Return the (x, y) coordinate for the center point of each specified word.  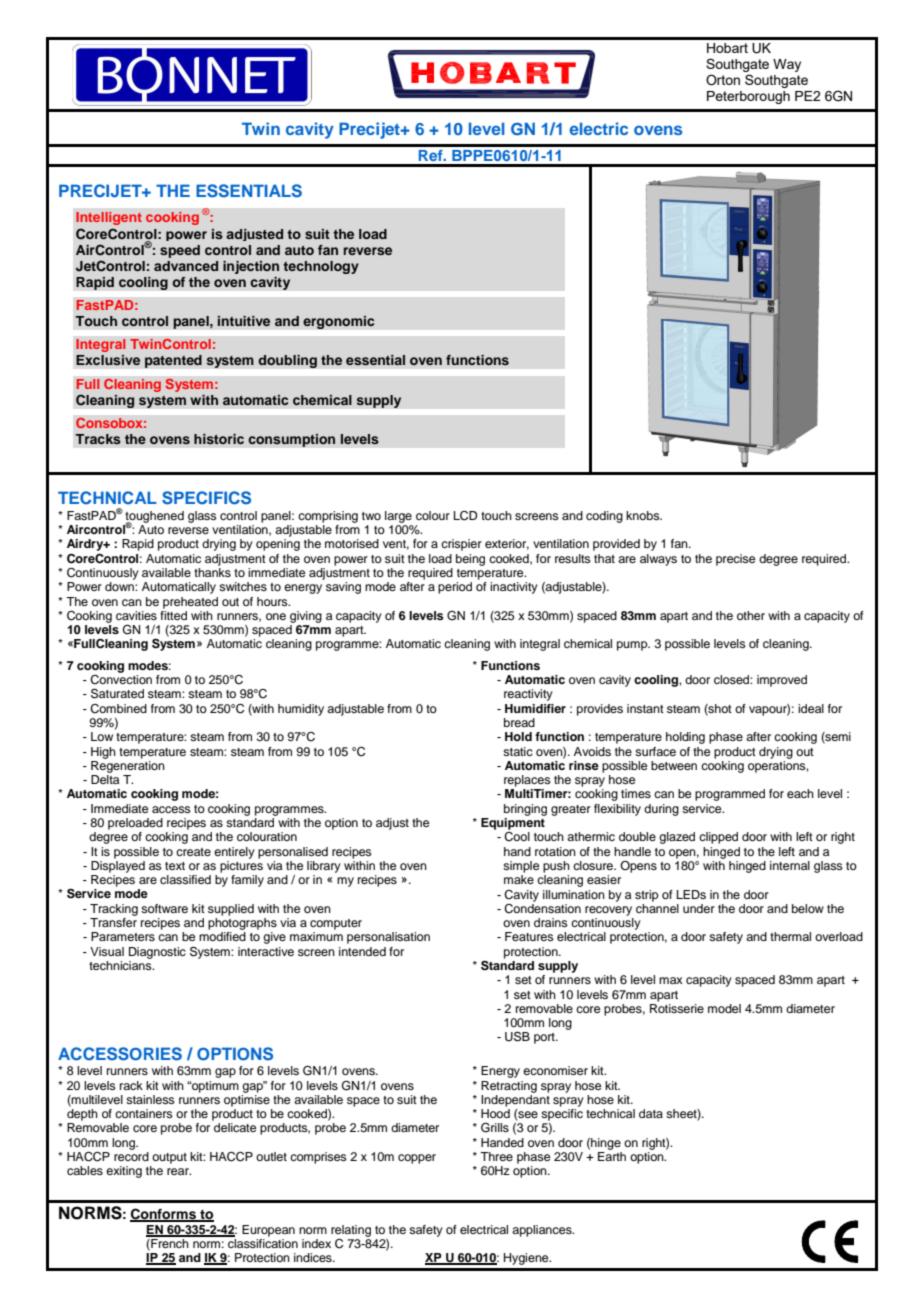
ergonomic (339, 322)
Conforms (164, 1214)
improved (782, 681)
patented (173, 361)
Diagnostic (157, 953)
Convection (121, 678)
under (699, 908)
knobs (644, 515)
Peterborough (748, 97)
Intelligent (109, 218)
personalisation (388, 938)
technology (321, 267)
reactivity (528, 695)
